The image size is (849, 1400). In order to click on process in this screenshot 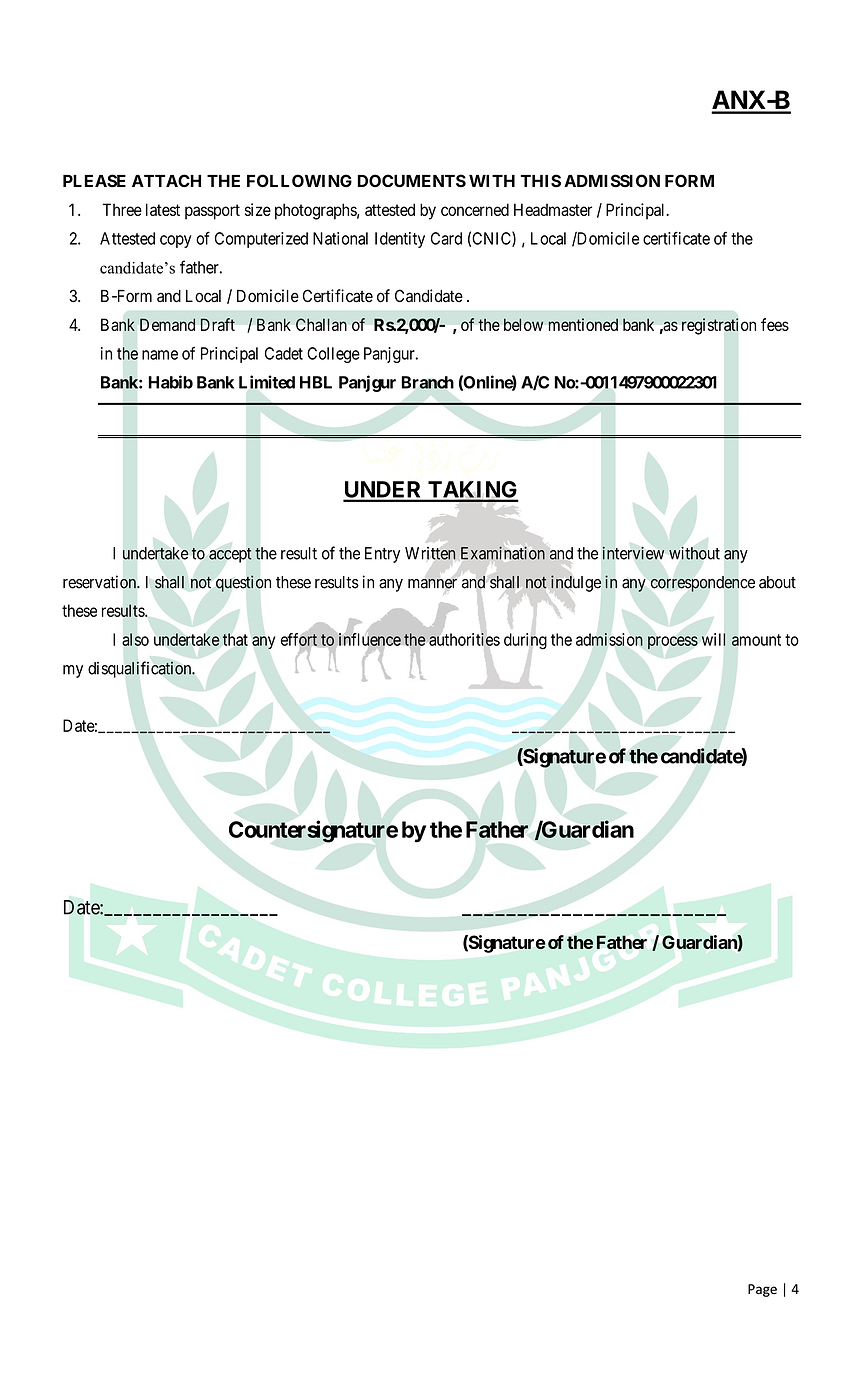, I will do `click(673, 642)`.
